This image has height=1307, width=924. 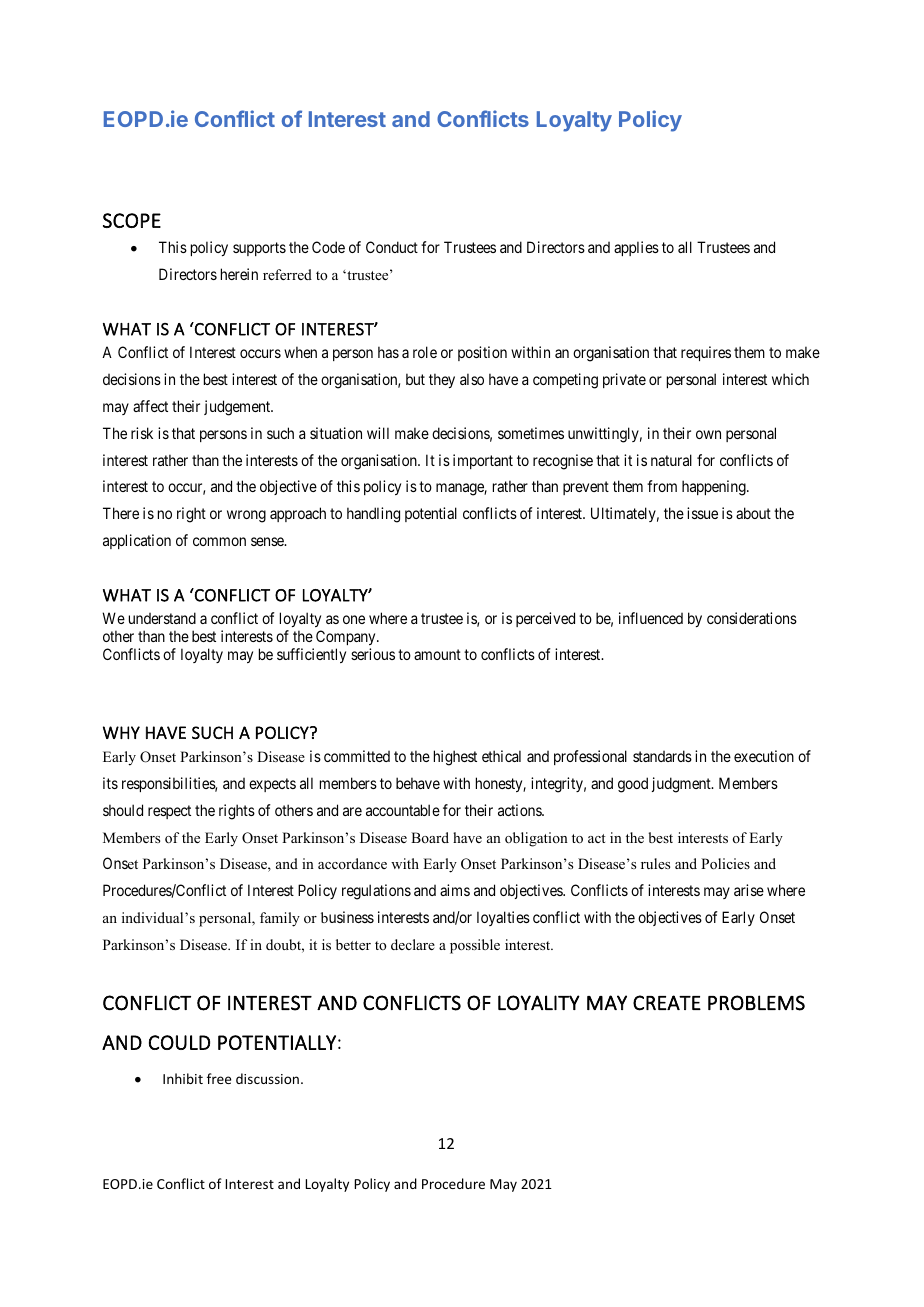 I want to click on understand, so click(x=162, y=618).
